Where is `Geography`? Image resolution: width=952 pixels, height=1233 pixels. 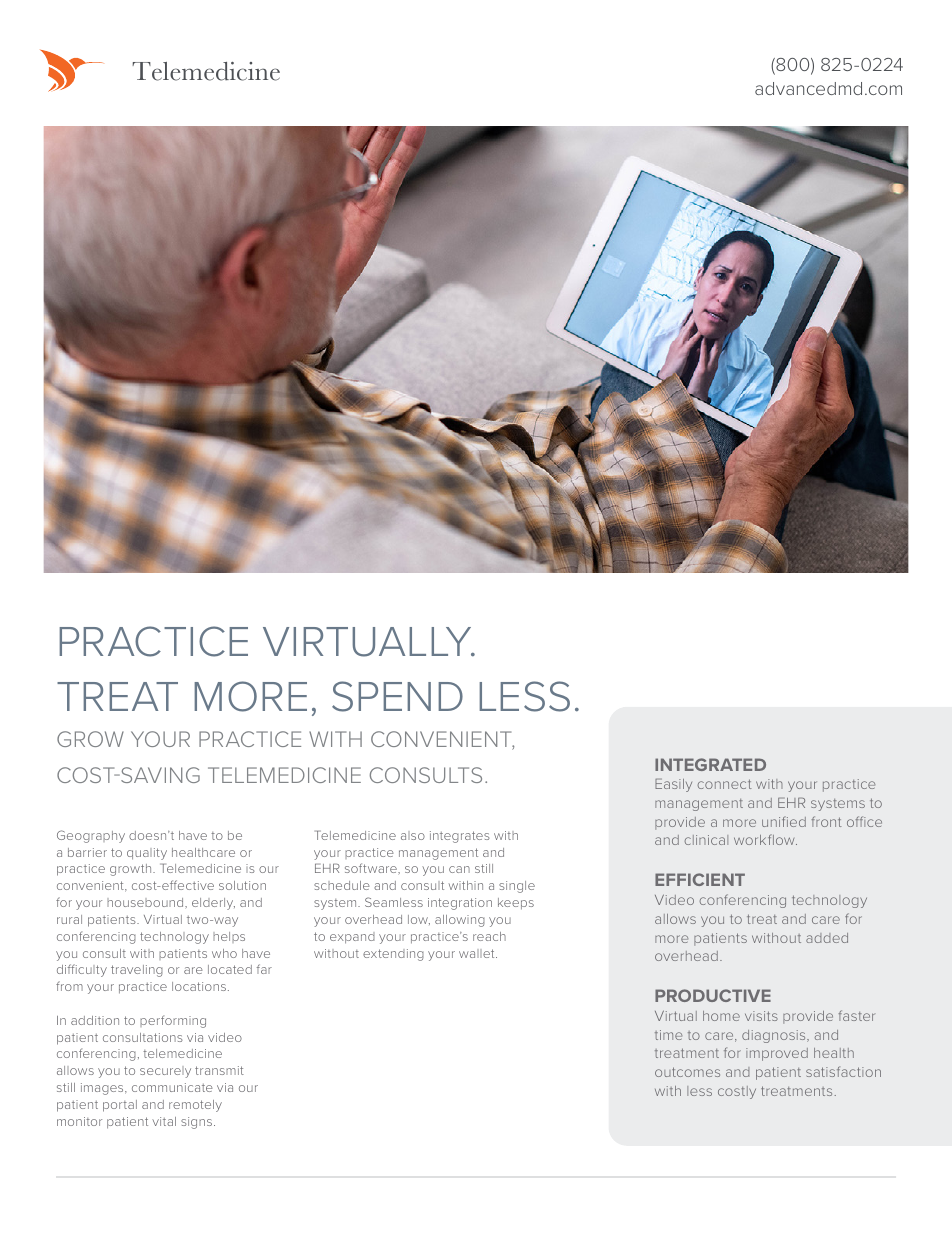
Geography is located at coordinates (91, 836).
